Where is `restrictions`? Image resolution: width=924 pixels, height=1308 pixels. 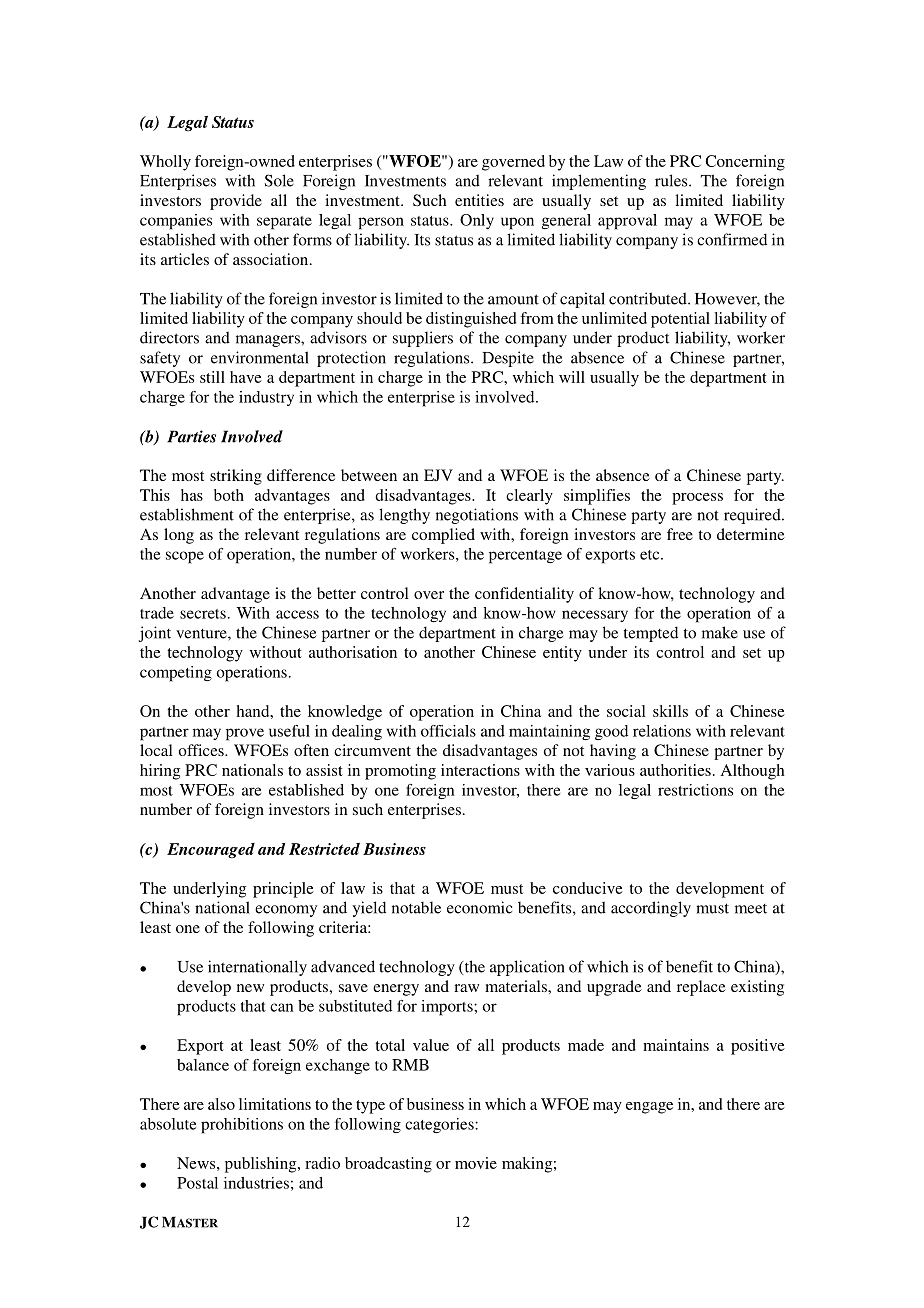 restrictions is located at coordinates (695, 790).
